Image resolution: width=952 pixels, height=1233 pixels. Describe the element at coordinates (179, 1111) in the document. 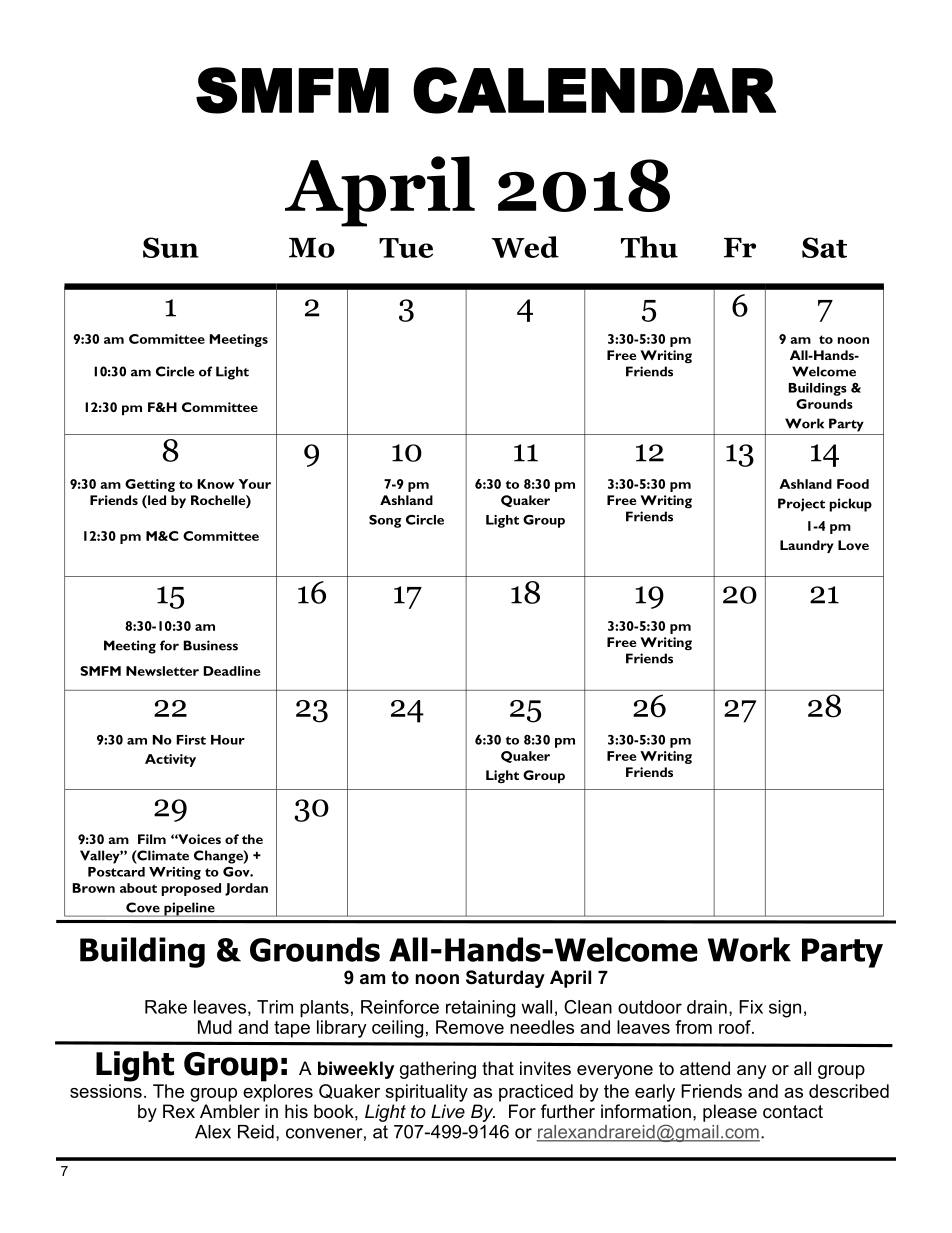

I see `Rex` at that location.
